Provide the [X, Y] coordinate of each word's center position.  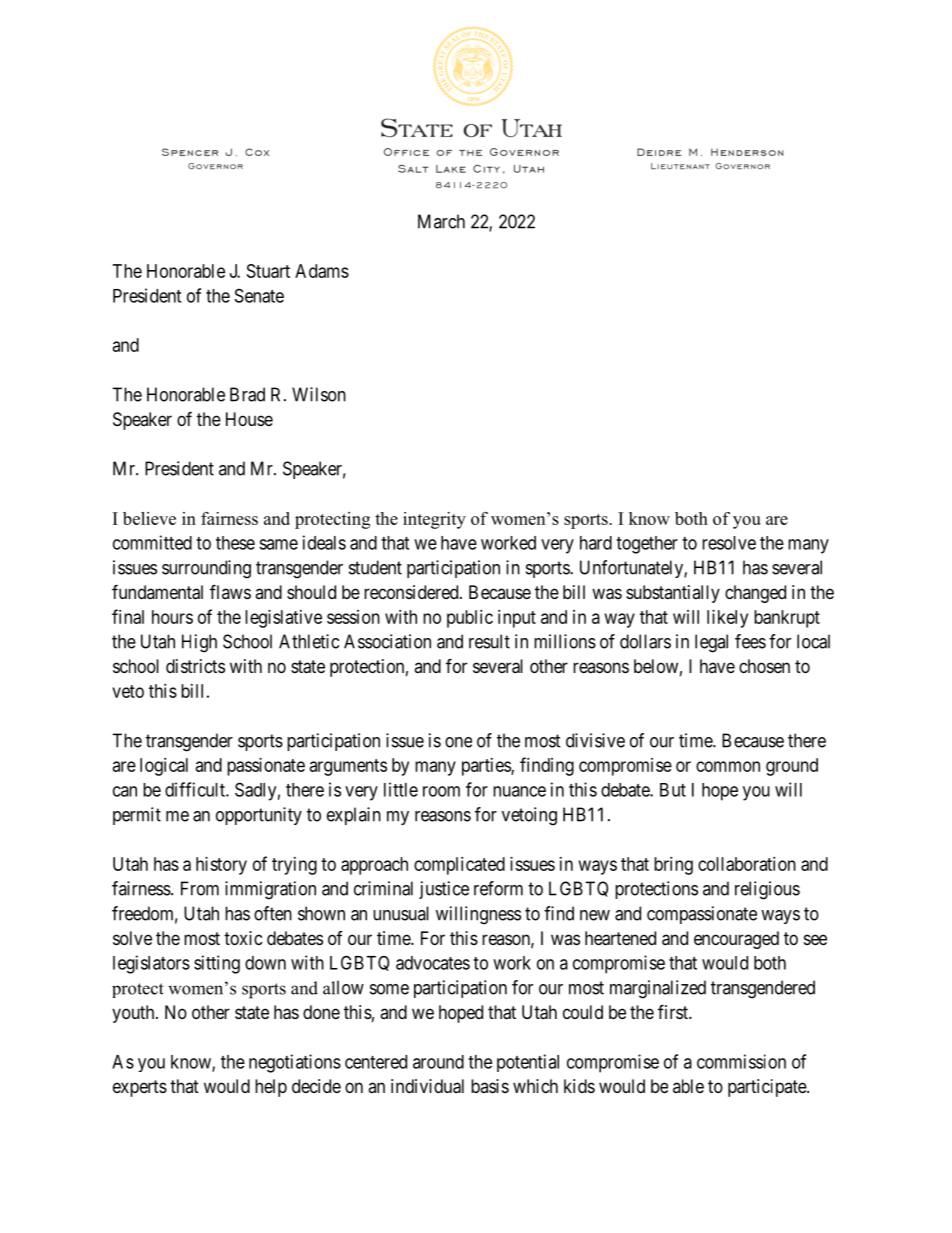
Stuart [268, 271]
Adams [322, 271]
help [271, 1088]
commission [741, 1061]
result [489, 641]
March [441, 221]
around [438, 1062]
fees [750, 641]
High [199, 643]
